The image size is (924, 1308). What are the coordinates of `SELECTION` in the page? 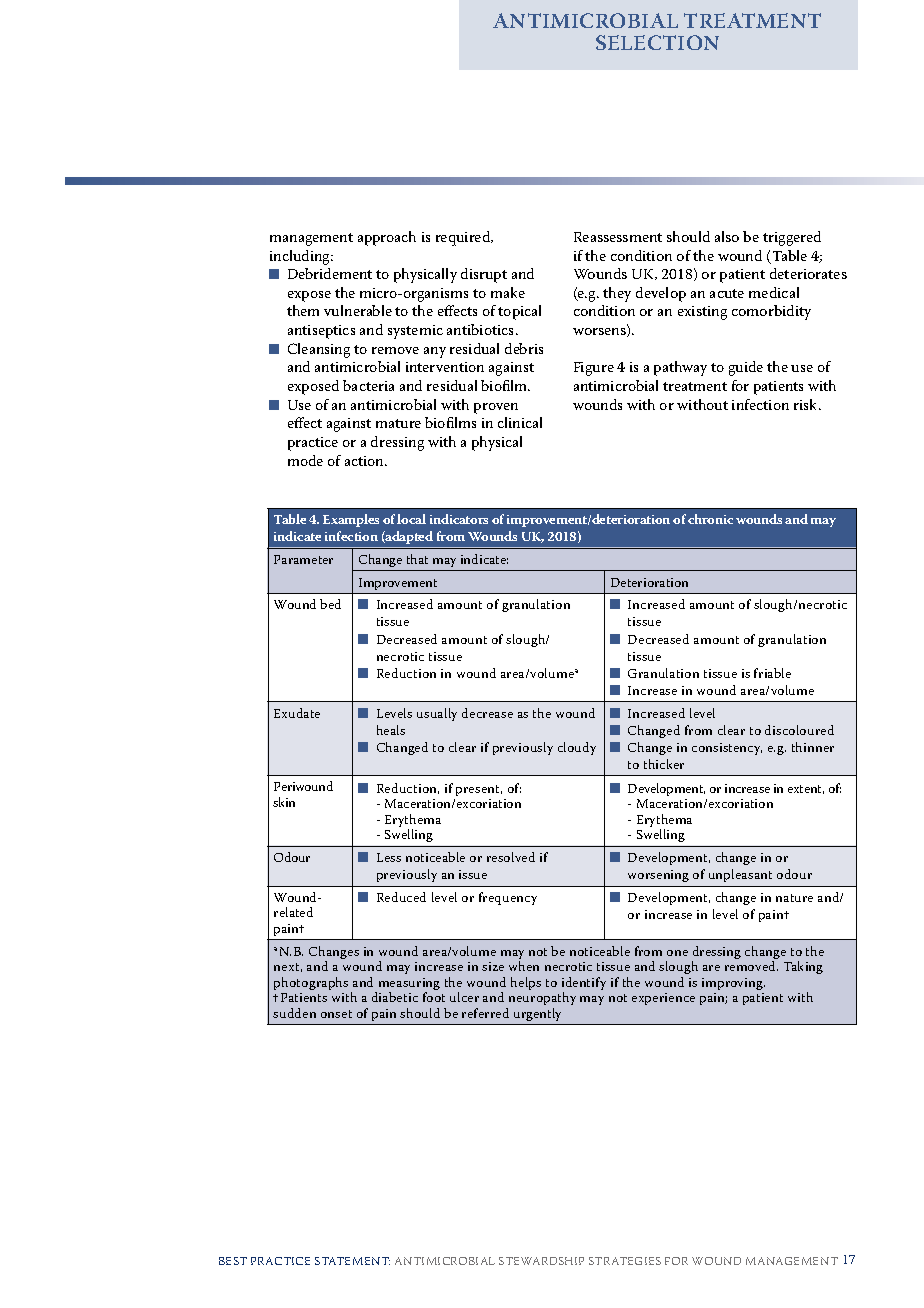 It's located at (657, 42).
